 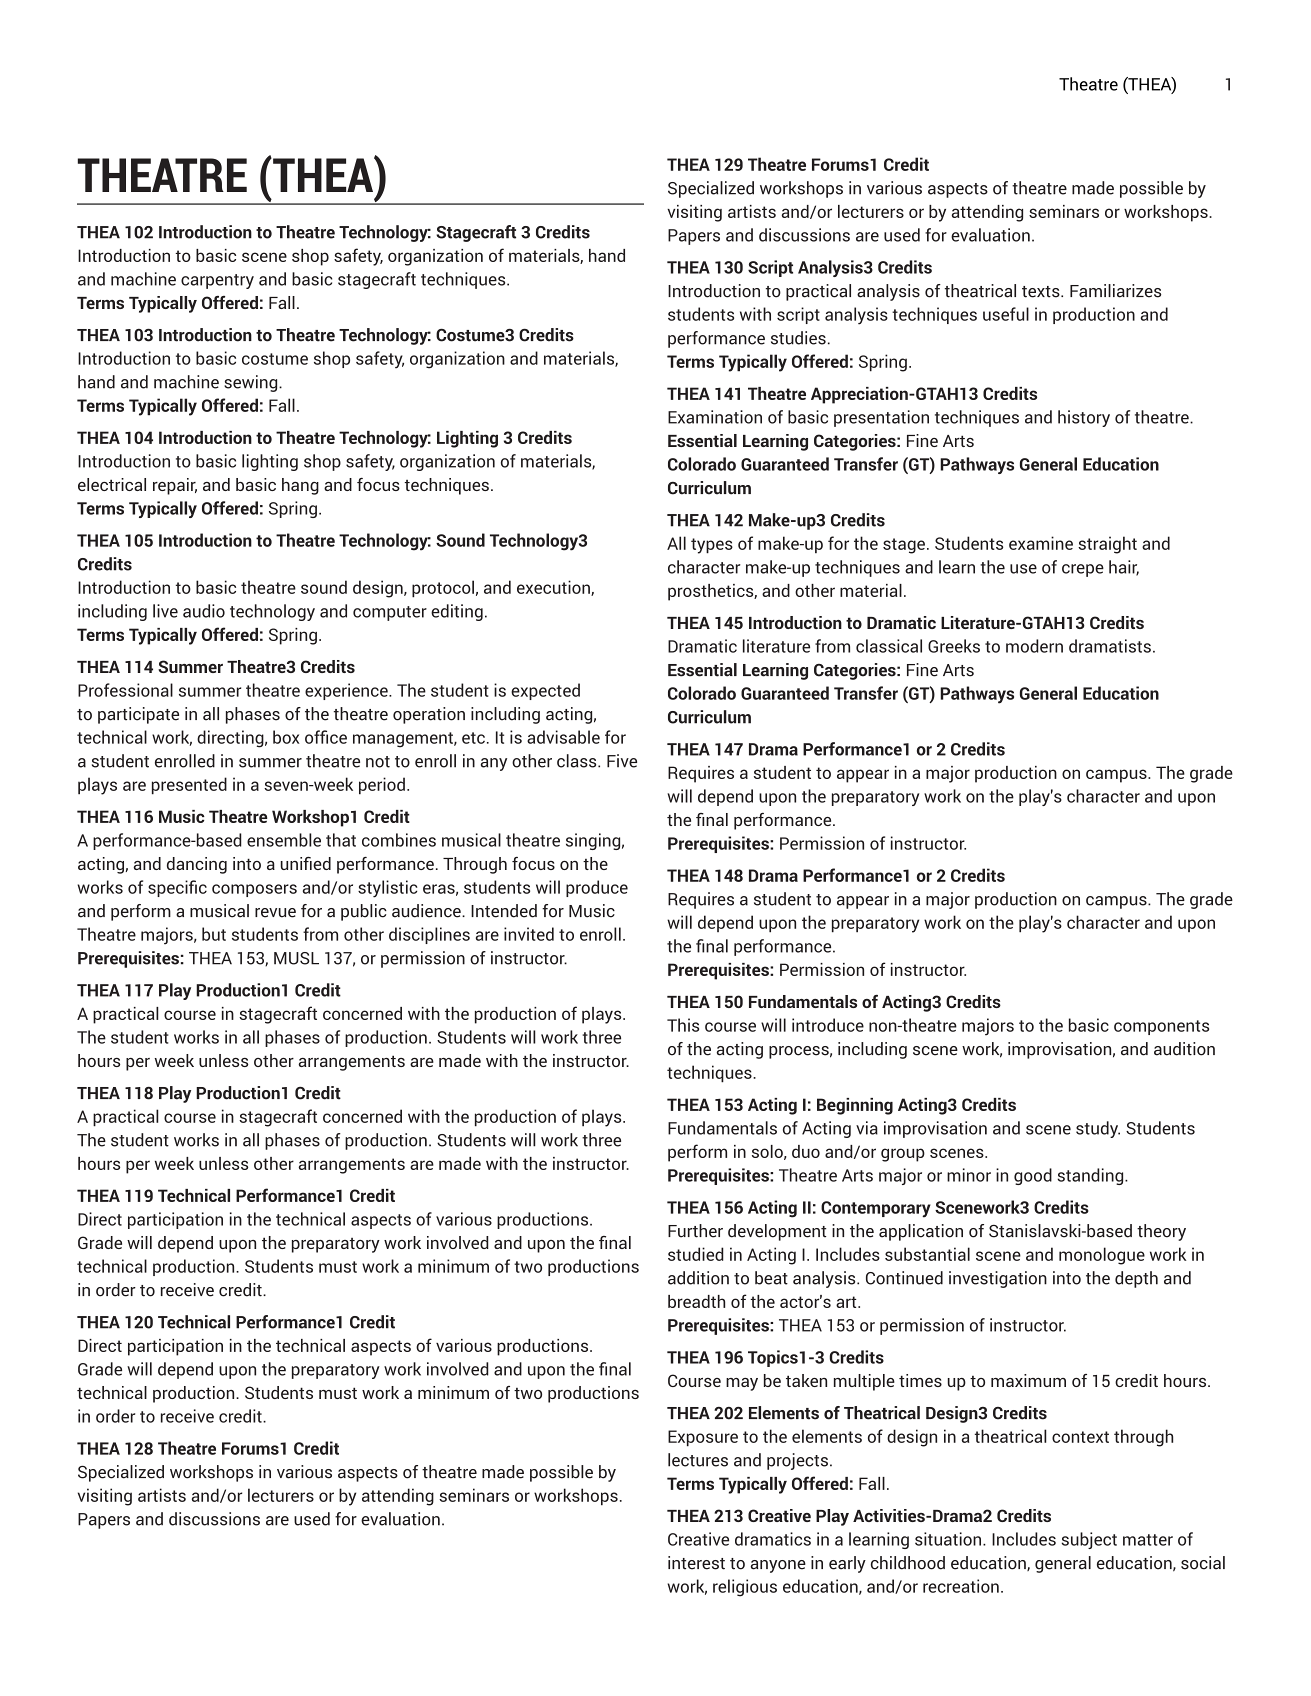 I want to click on modern, so click(x=1034, y=646).
